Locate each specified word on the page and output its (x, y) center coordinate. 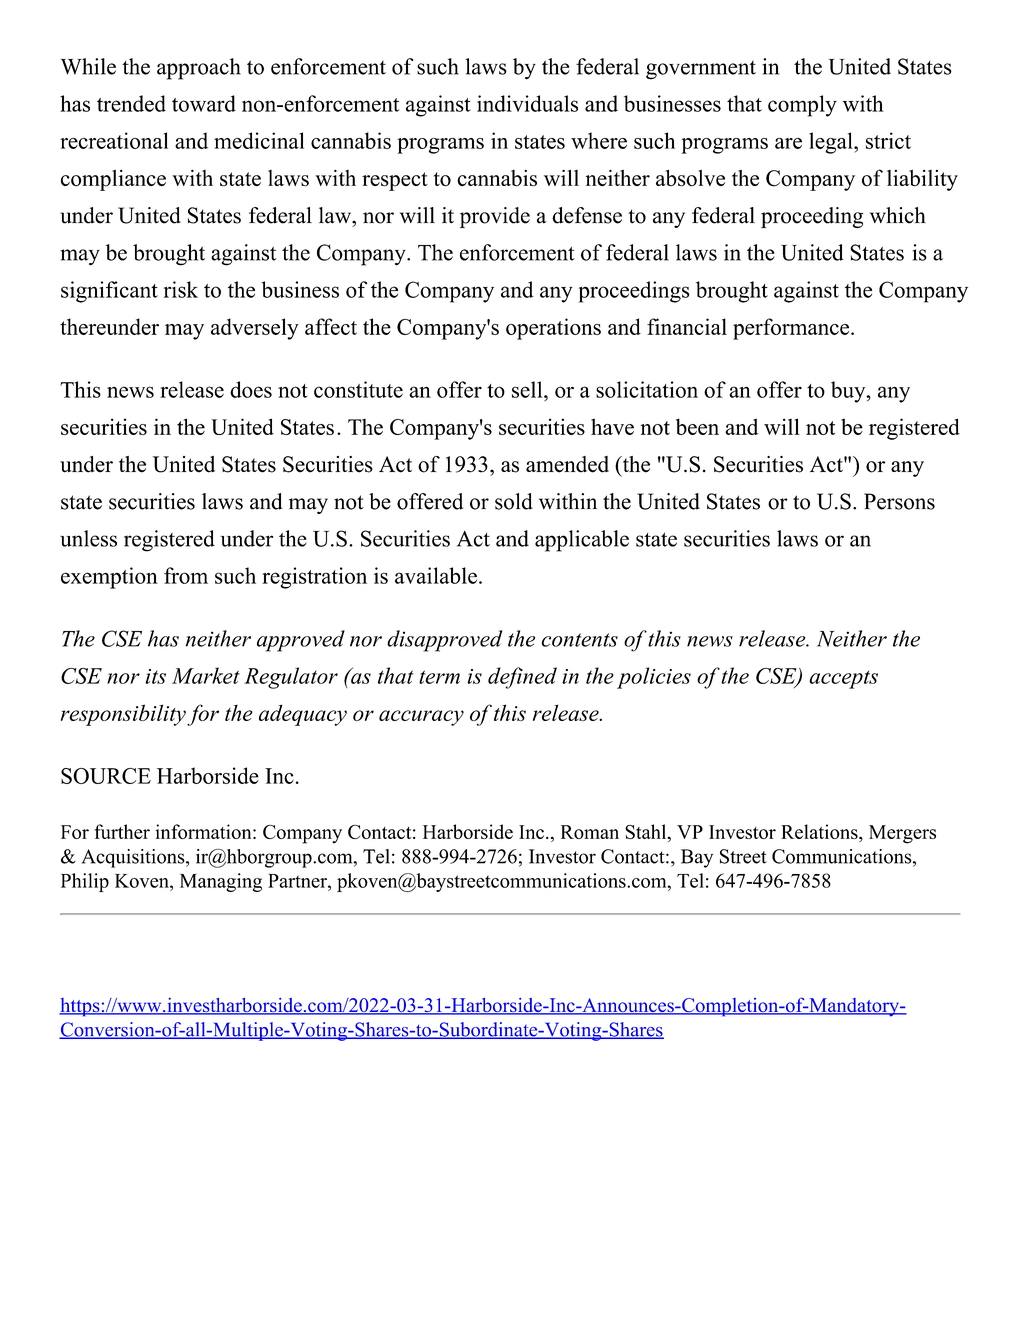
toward (204, 103)
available (436, 575)
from (186, 575)
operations (553, 329)
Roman (590, 832)
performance (792, 329)
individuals (527, 103)
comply (802, 106)
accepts (843, 679)
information (204, 831)
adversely (255, 329)
